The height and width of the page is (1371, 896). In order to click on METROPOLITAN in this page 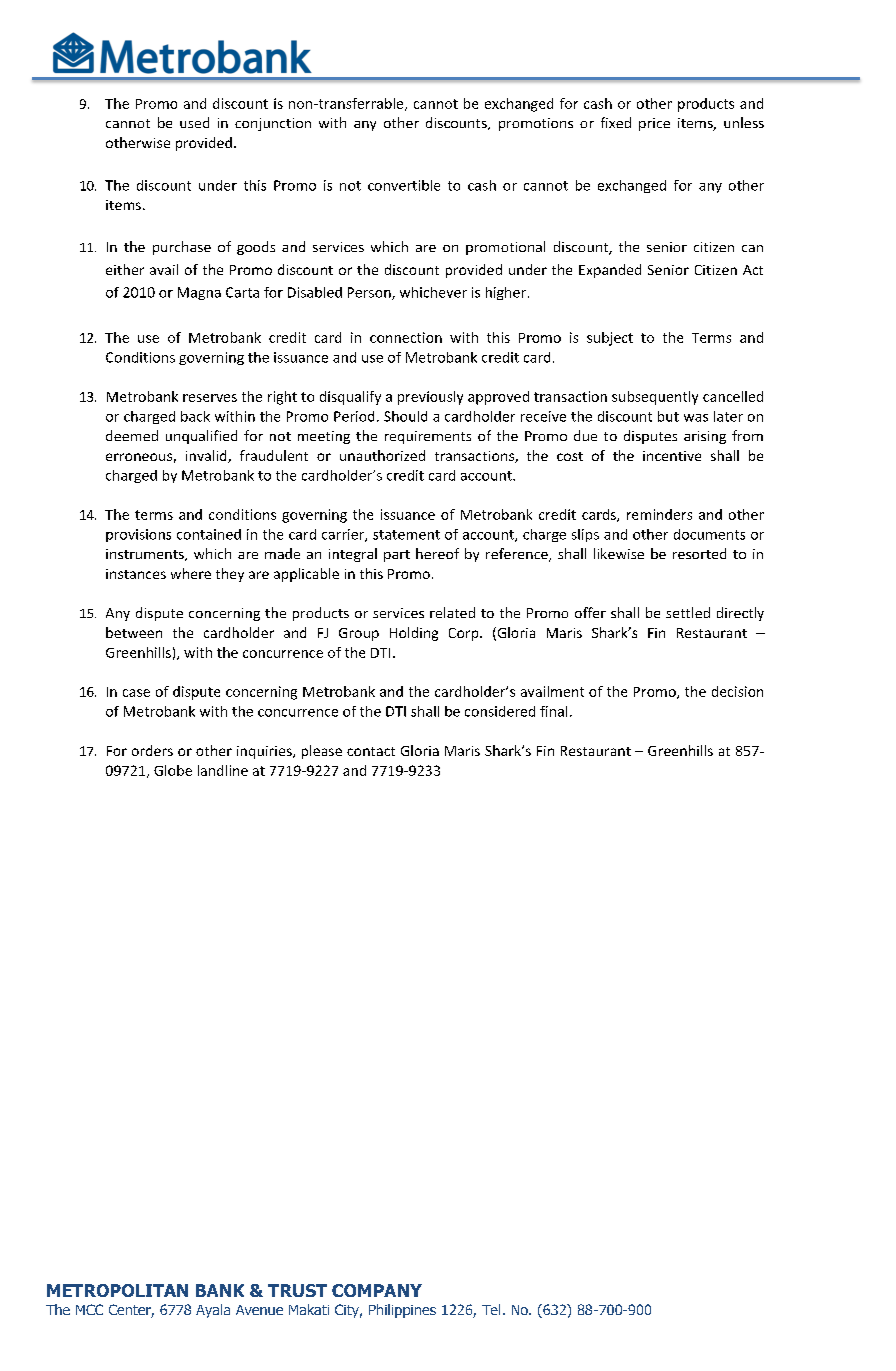, I will do `click(117, 1290)`.
